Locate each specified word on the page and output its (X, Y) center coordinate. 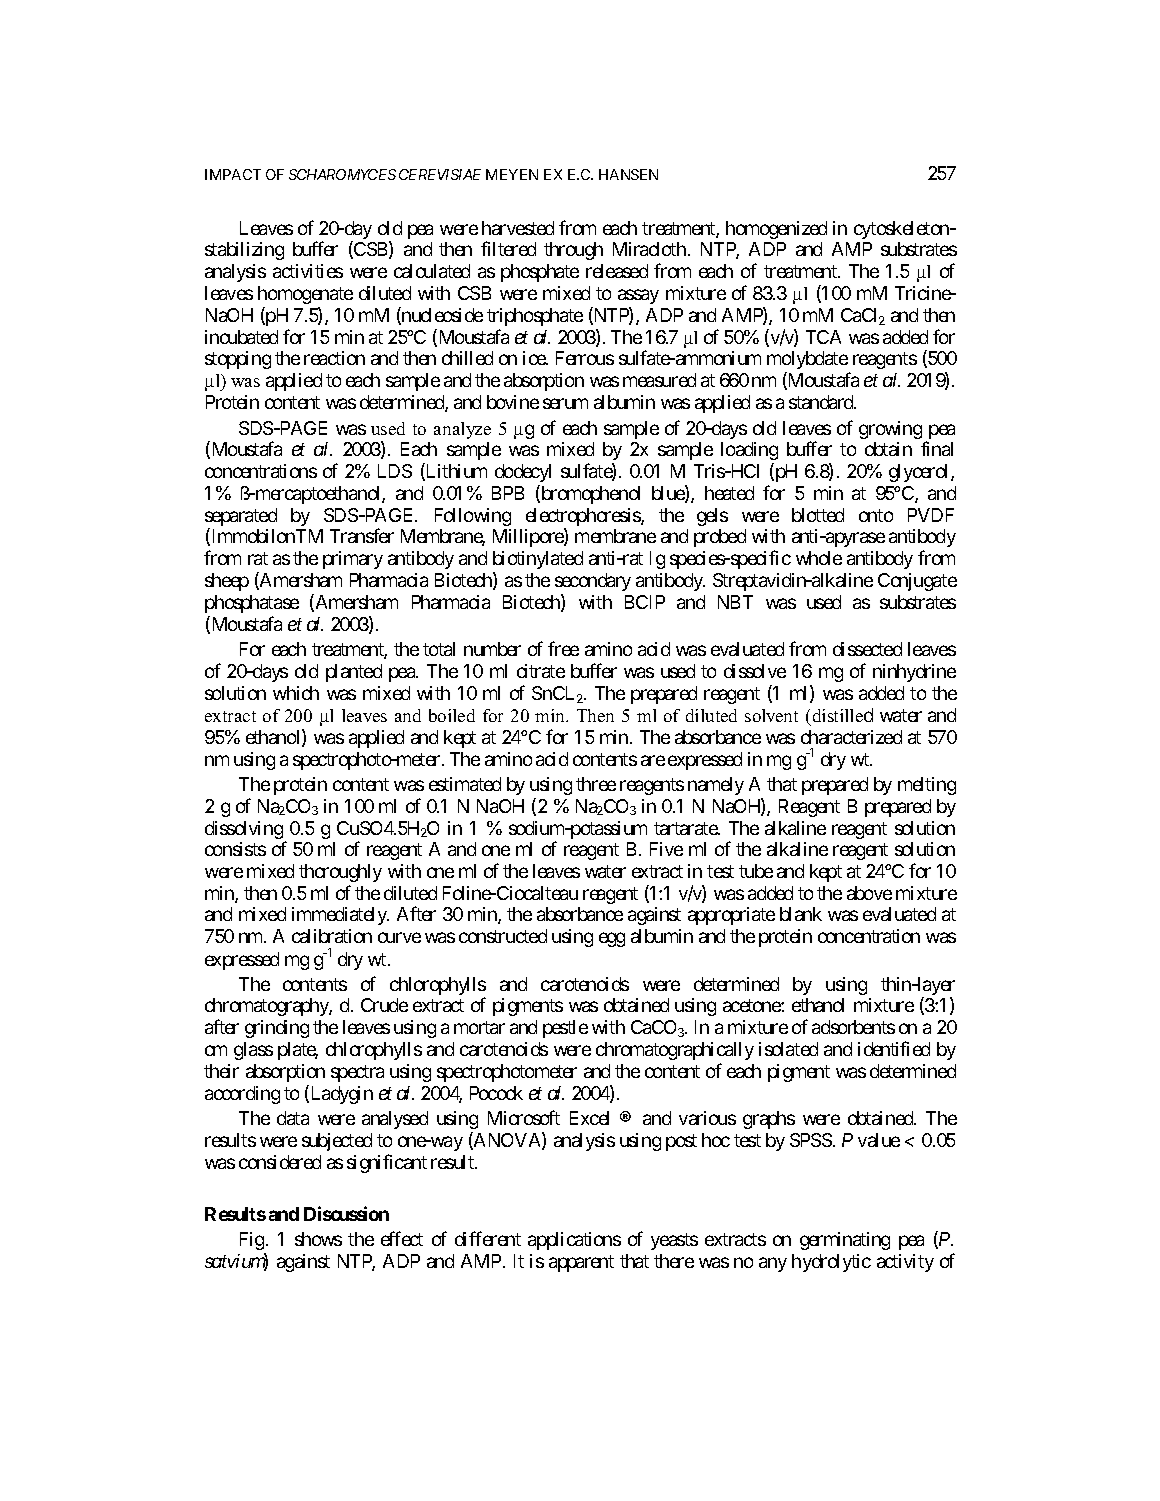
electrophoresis (584, 518)
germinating (845, 1241)
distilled (843, 715)
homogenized (776, 230)
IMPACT (233, 174)
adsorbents (853, 1027)
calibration (332, 936)
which (296, 693)
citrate (541, 671)
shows (318, 1239)
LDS (395, 471)
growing (890, 430)
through (573, 251)
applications (574, 1241)
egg (612, 940)
